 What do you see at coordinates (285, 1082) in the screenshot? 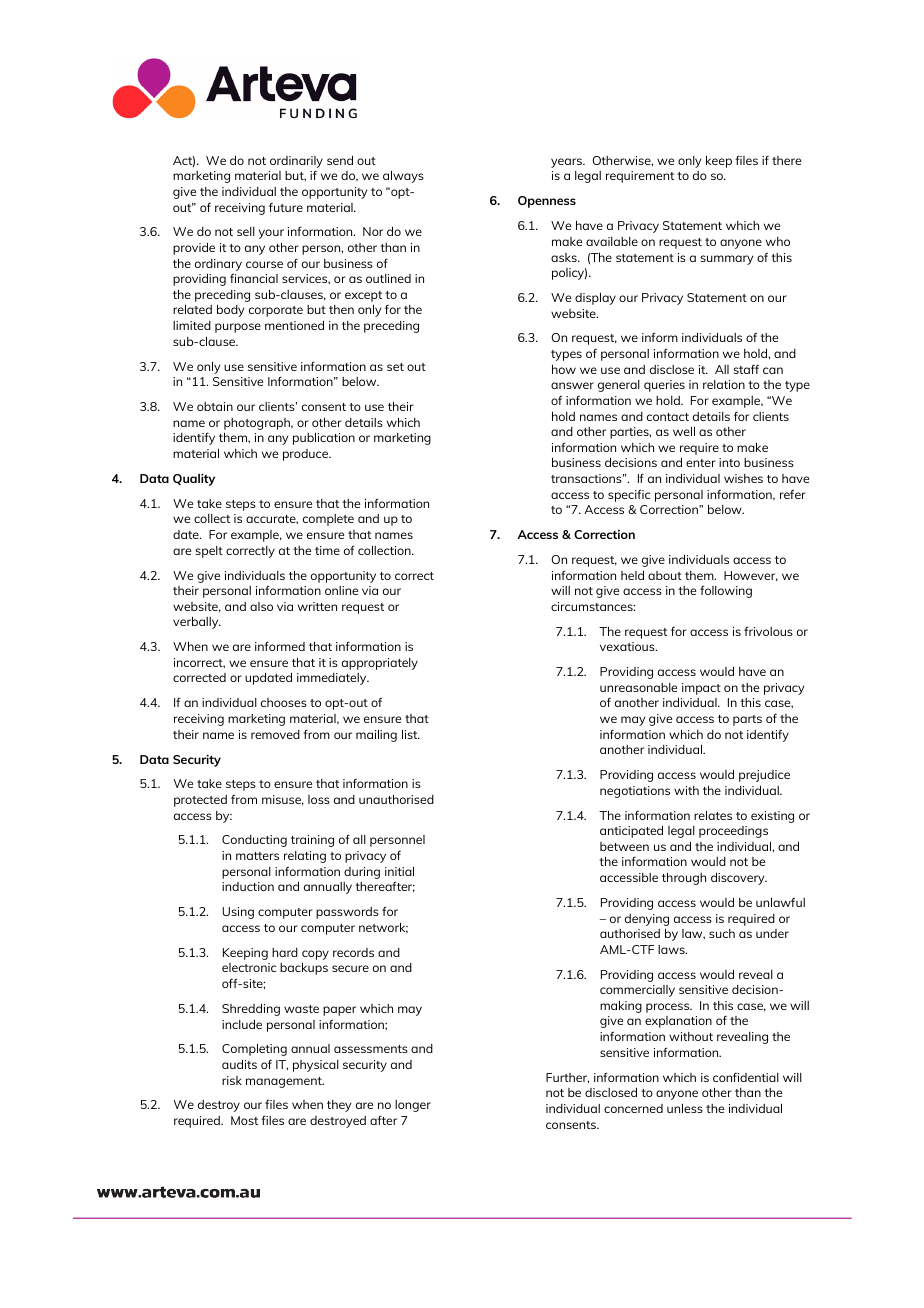
I see `management` at bounding box center [285, 1082].
